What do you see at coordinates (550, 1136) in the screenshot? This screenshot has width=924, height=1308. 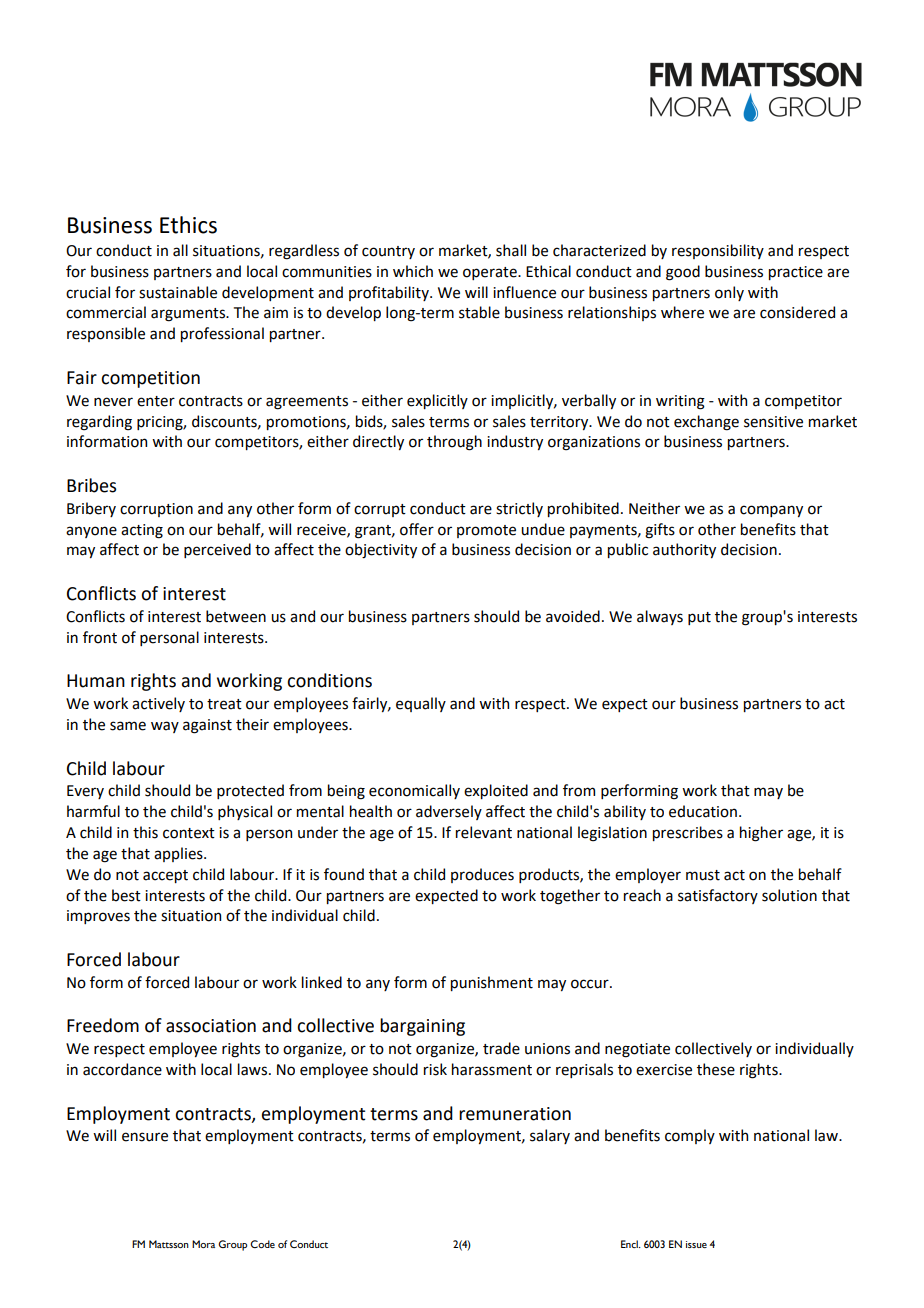 I see `salary` at bounding box center [550, 1136].
